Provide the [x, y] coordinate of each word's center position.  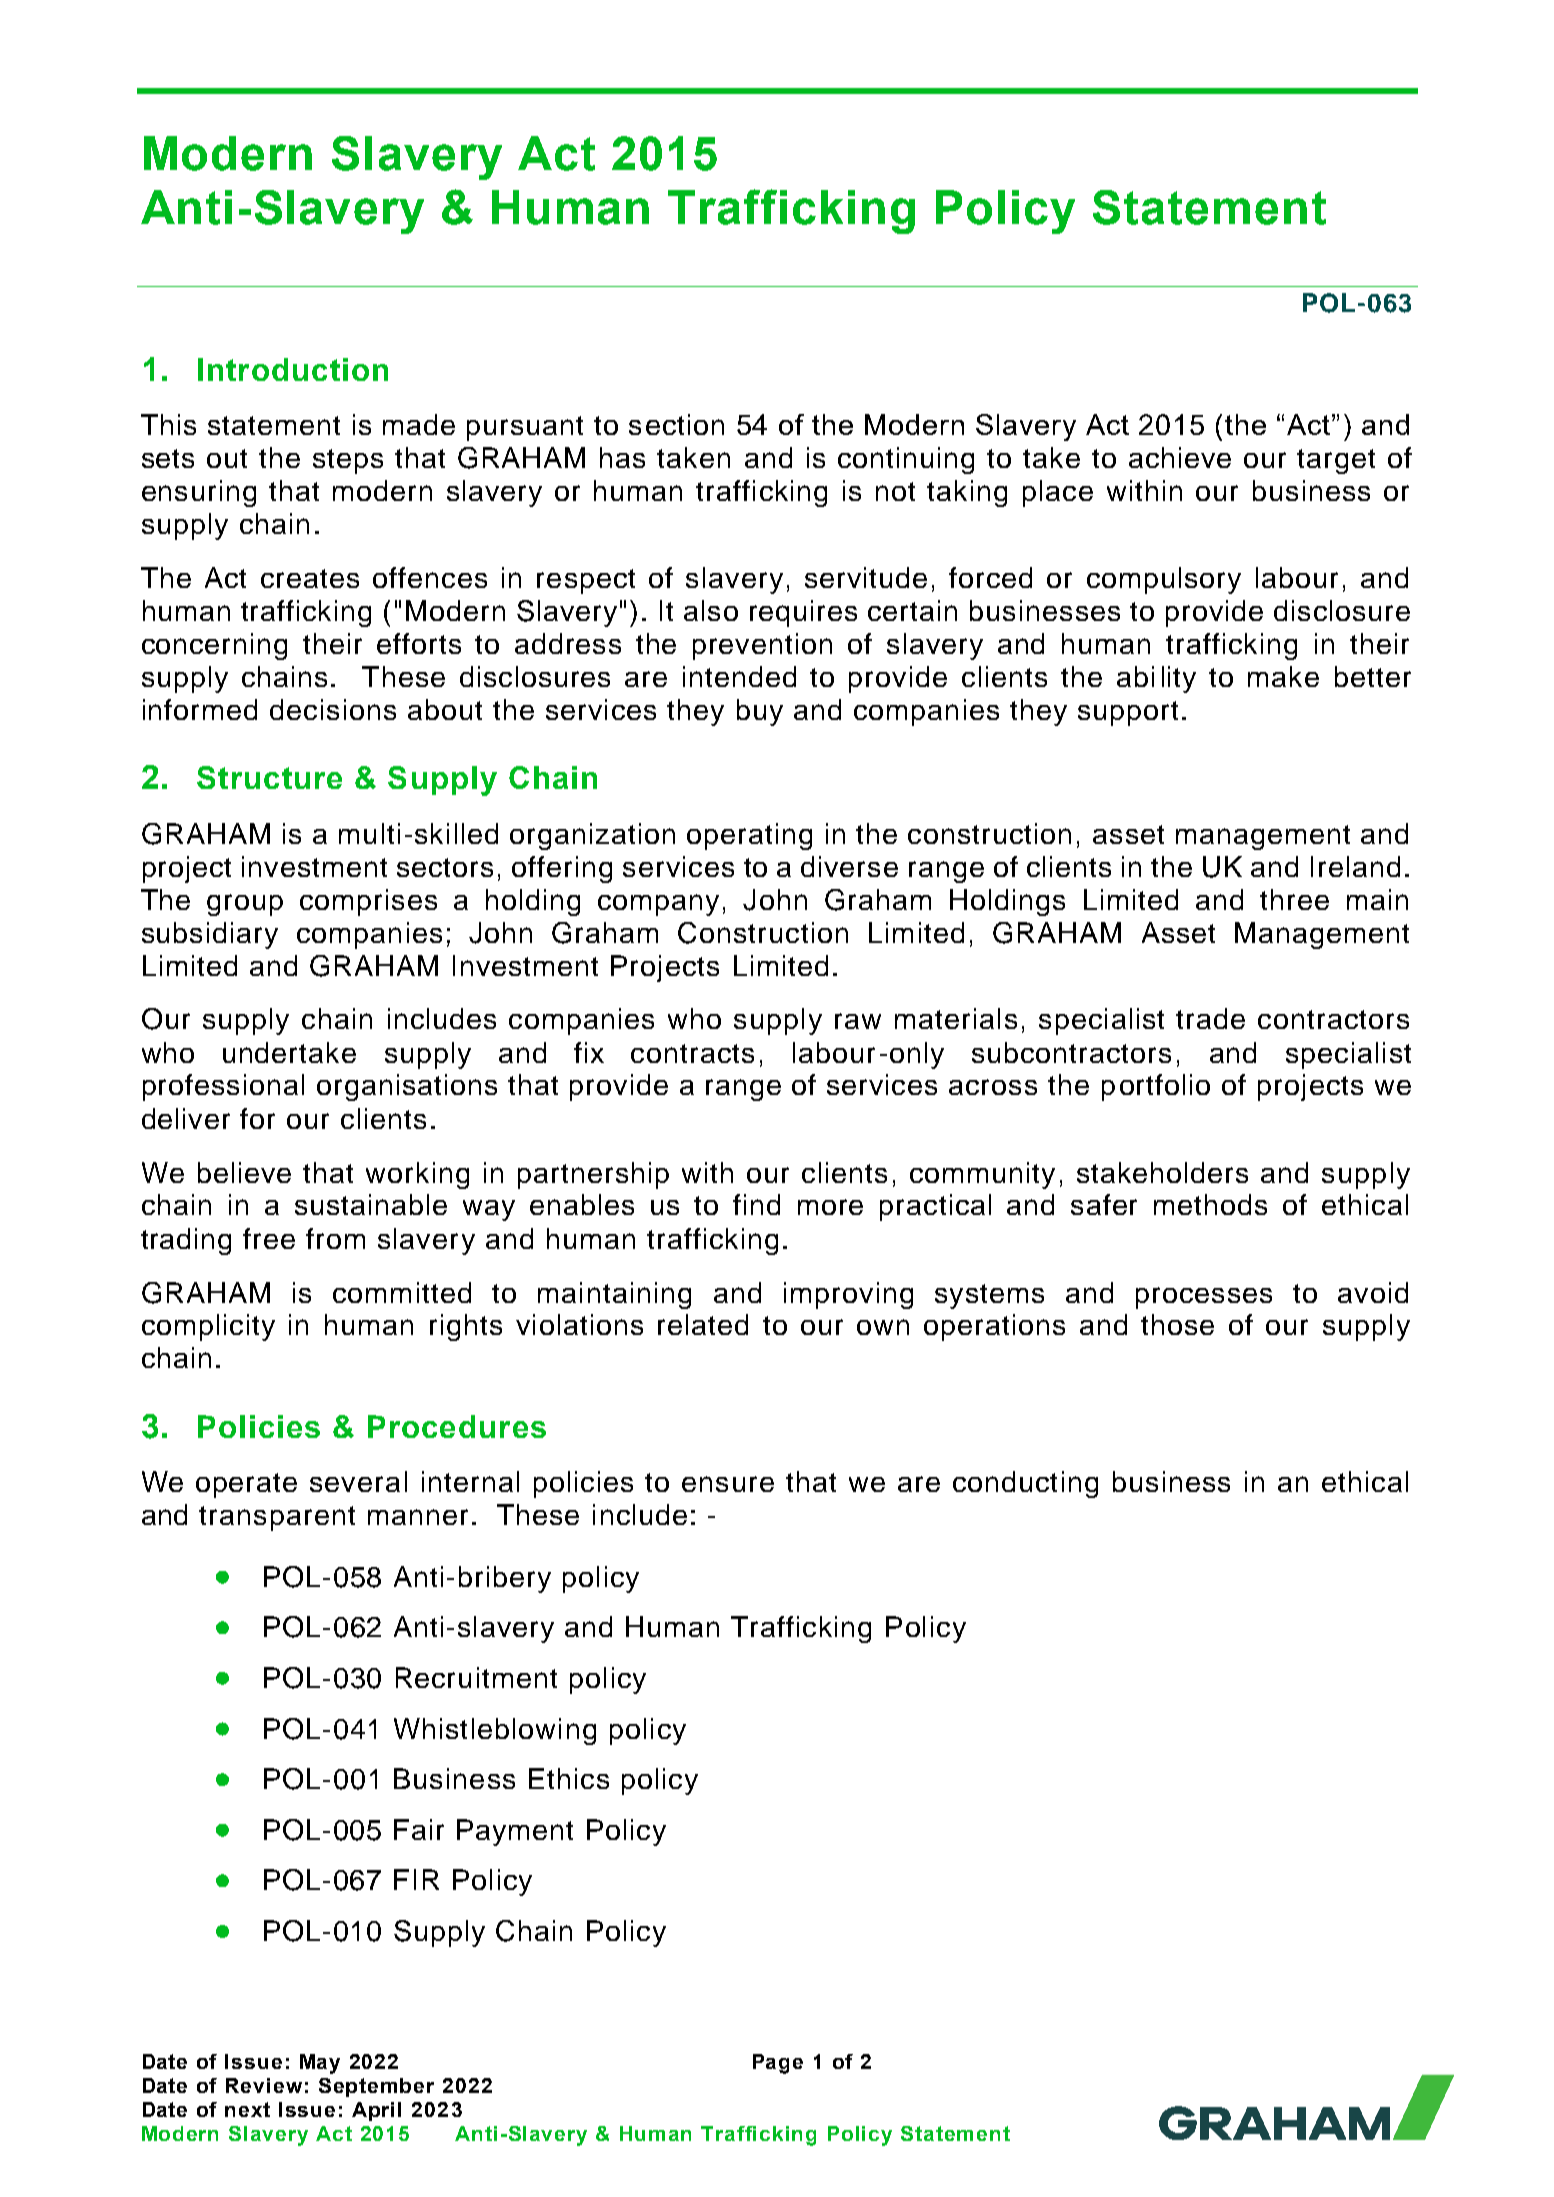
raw [858, 1021]
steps [348, 461]
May [320, 2064]
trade [1210, 1018]
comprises [368, 902]
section [676, 424]
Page [778, 2064]
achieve [1180, 457]
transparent [277, 1518]
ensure [728, 1484]
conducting [1025, 1484]
